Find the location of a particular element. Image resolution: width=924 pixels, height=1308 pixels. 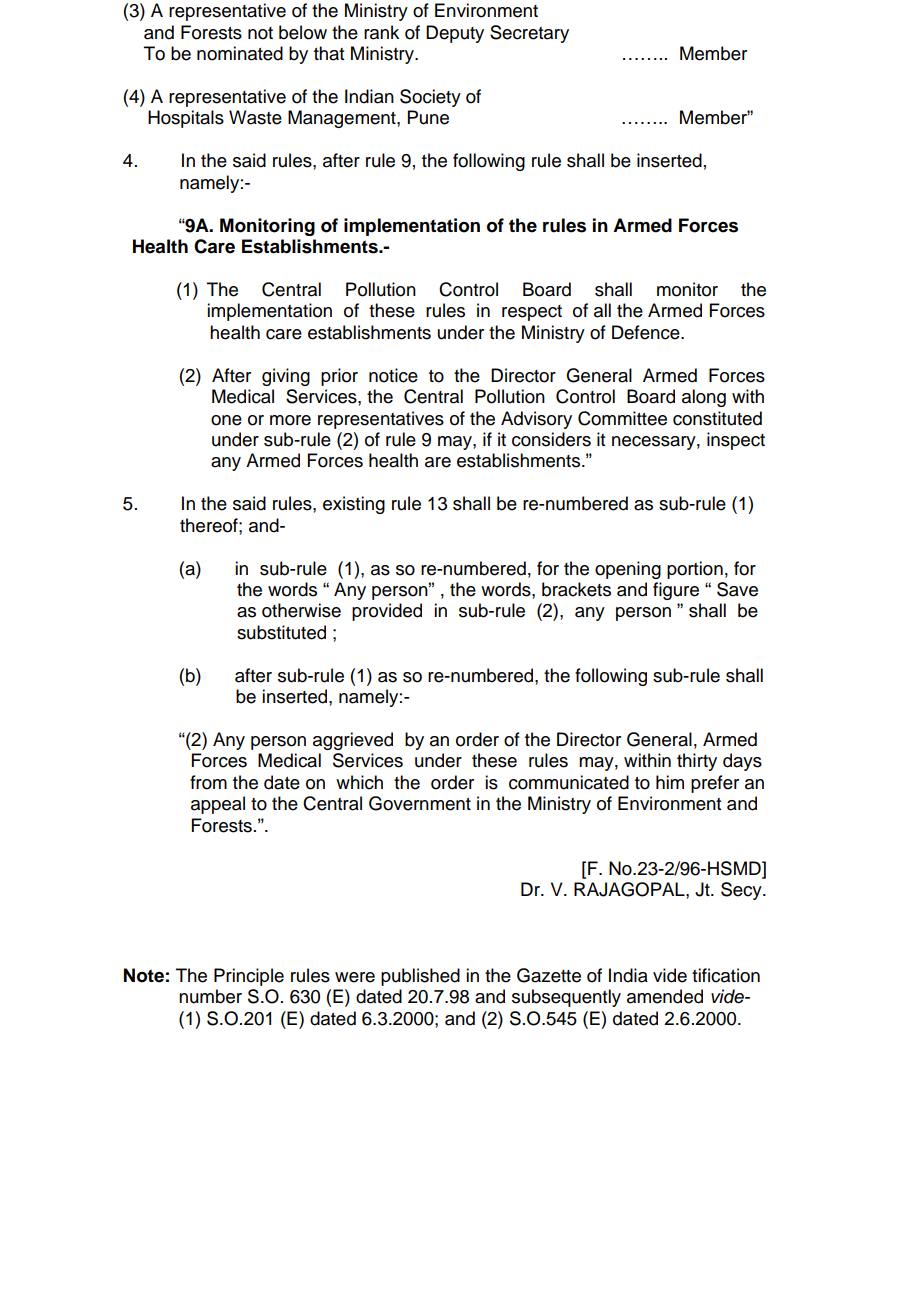

one is located at coordinates (226, 420).
